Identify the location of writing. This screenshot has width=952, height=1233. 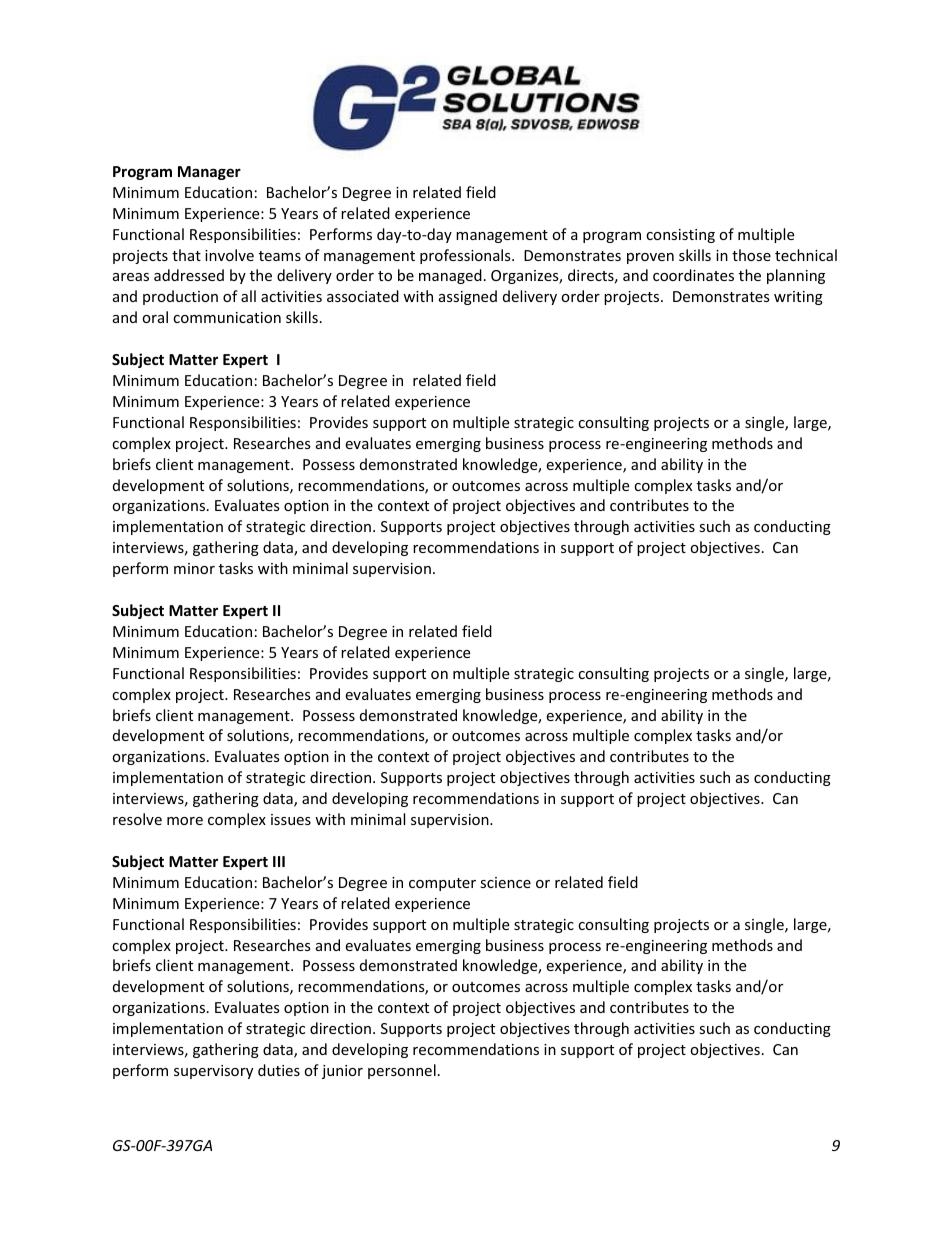
(798, 298).
